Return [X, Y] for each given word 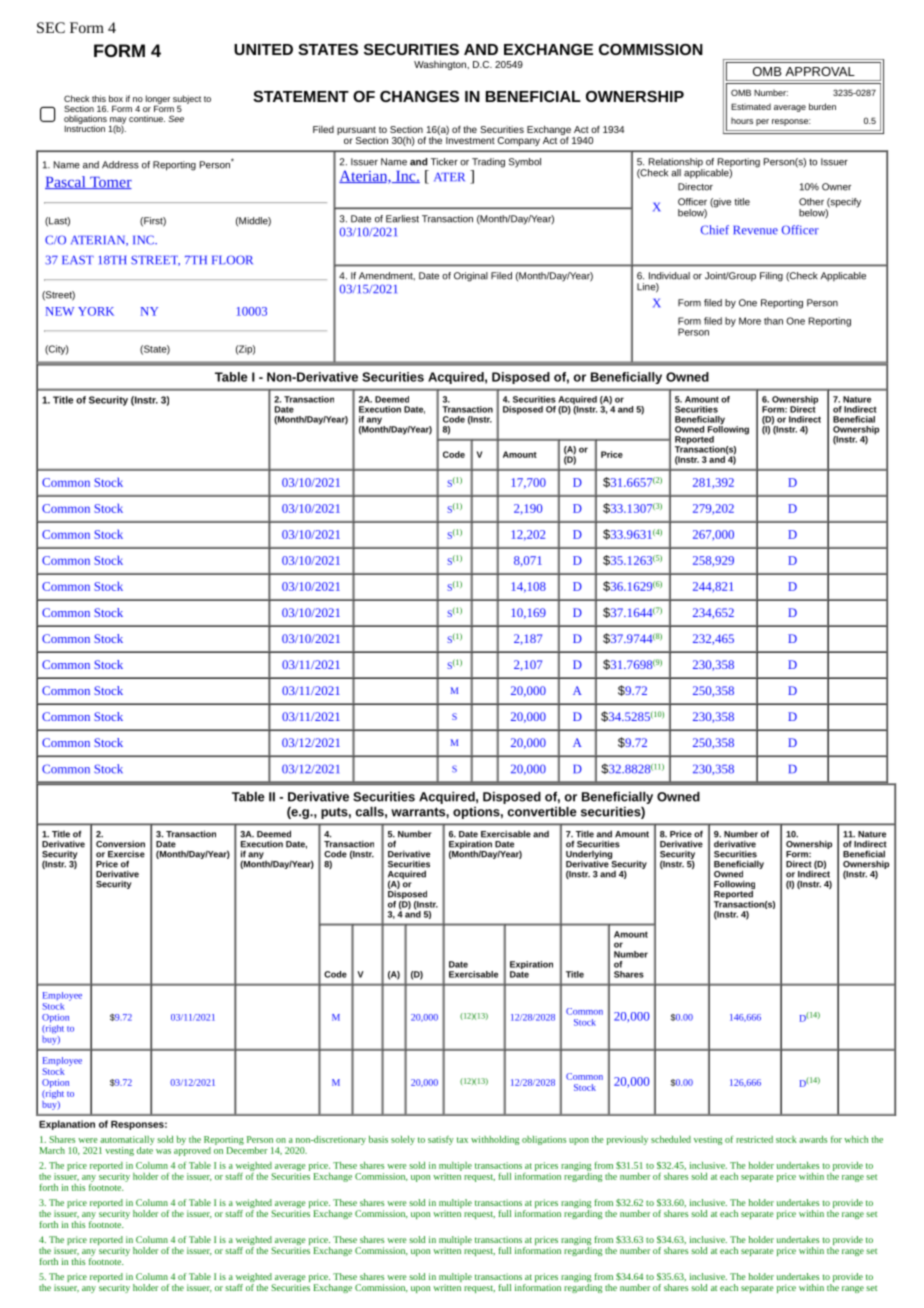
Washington [441, 65]
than [773, 321]
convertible [542, 812]
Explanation [67, 1125]
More [750, 321]
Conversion [120, 844]
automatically [127, 1140]
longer [158, 100]
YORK [96, 311]
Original [471, 277]
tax [462, 1140]
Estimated [751, 106]
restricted [754, 1139]
